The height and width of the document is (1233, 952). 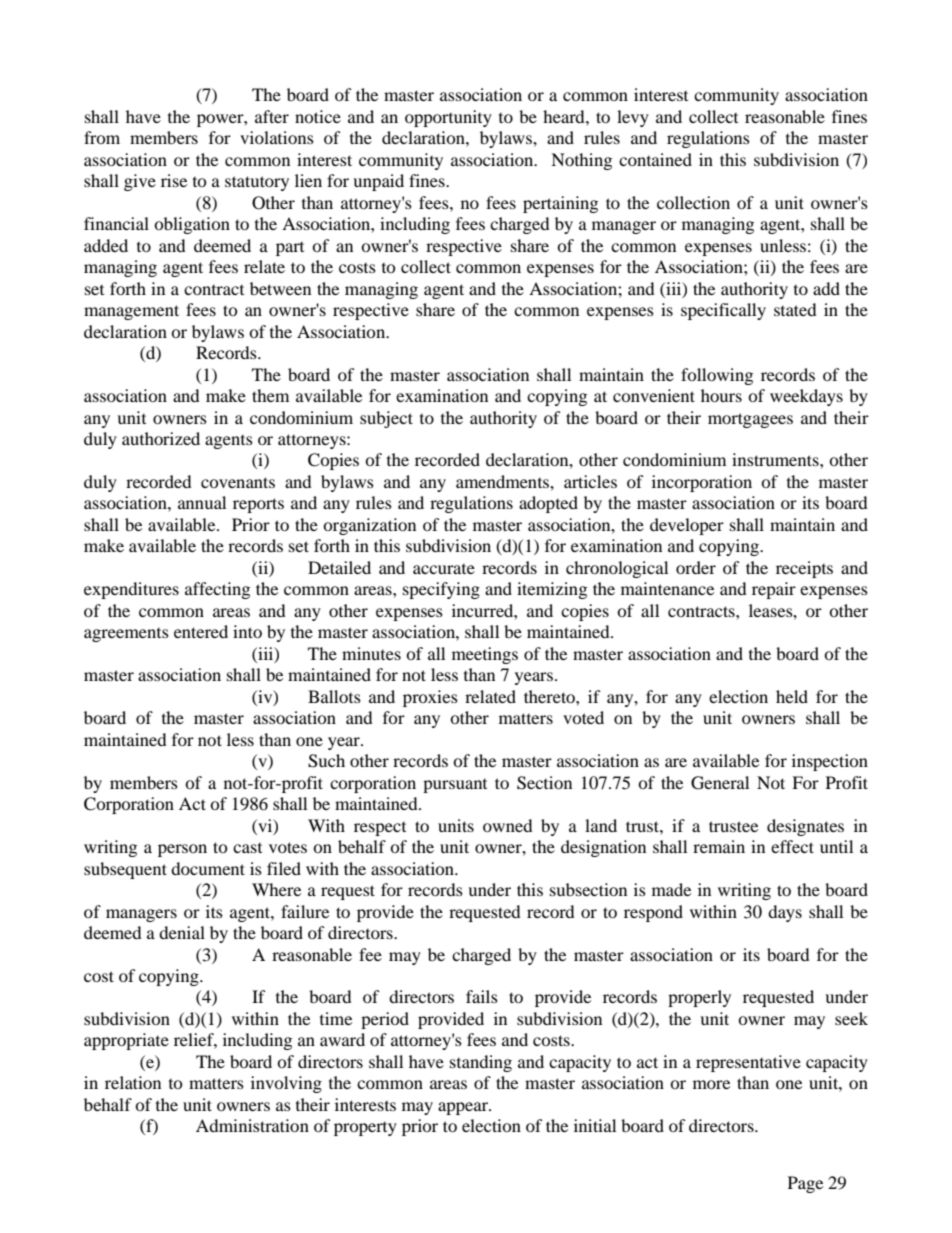 I want to click on Administration, so click(x=252, y=1125).
